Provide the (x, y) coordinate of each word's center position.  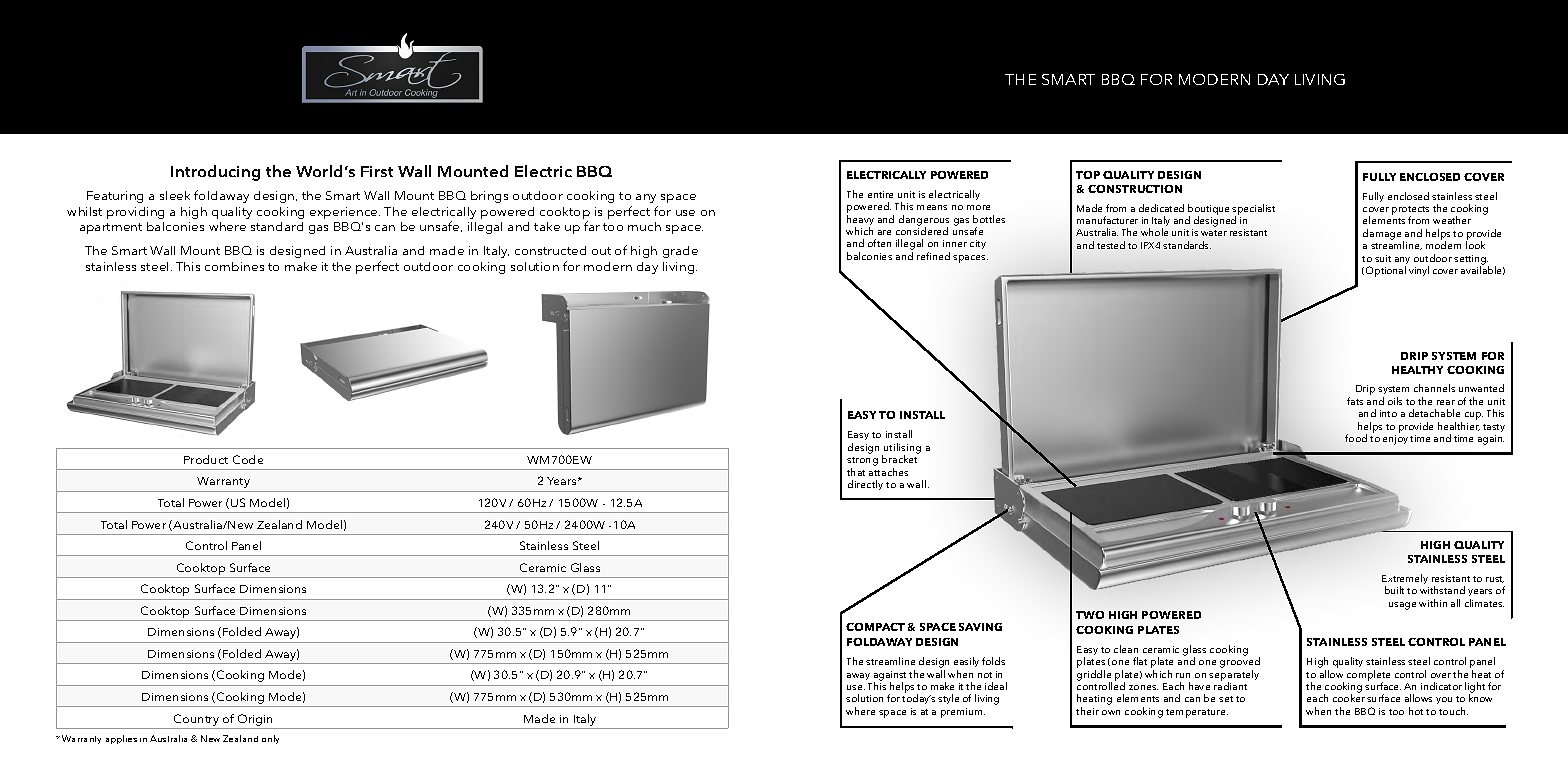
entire (880, 194)
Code (248, 459)
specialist (1253, 210)
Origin (255, 720)
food (1356, 438)
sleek (175, 195)
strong (862, 463)
